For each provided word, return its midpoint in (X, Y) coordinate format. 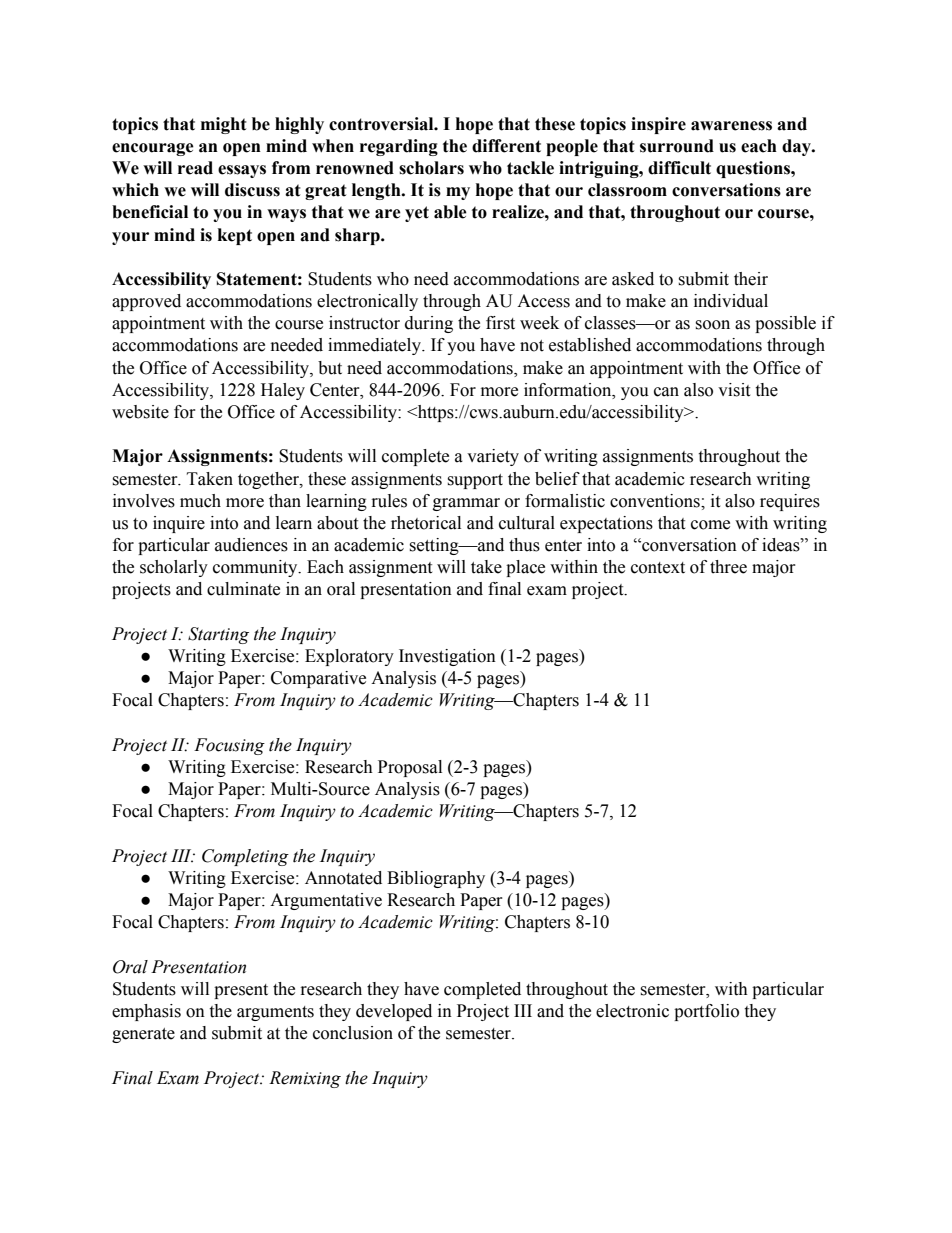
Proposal (410, 768)
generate (143, 1035)
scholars (431, 168)
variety (493, 457)
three (728, 567)
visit (734, 390)
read (195, 168)
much (200, 501)
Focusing (229, 746)
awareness (731, 126)
